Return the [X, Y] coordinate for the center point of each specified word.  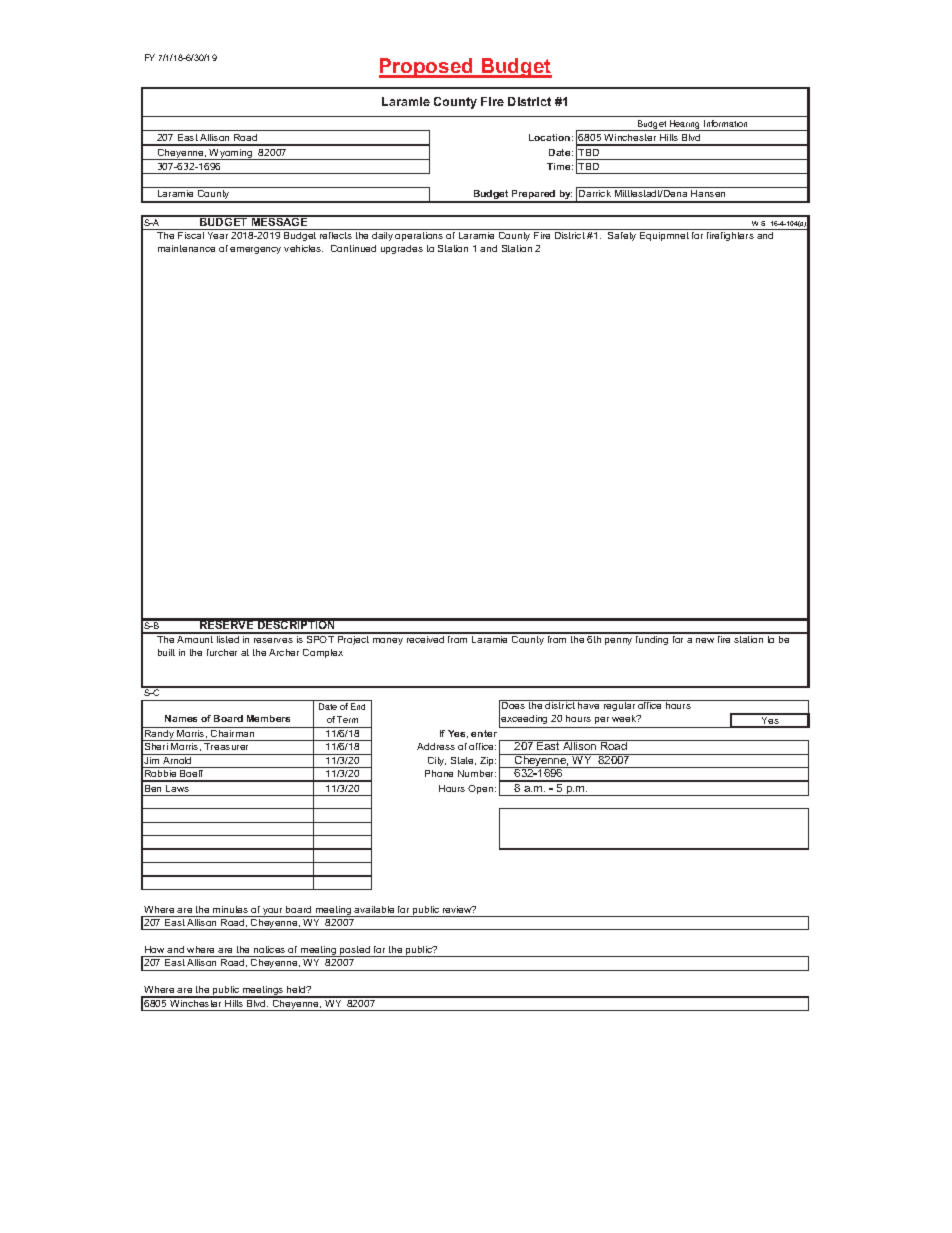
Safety [622, 236]
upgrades [402, 249]
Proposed [427, 68]
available [374, 909]
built [166, 652]
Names [181, 718]
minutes [230, 909]
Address [436, 746]
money [388, 641]
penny [618, 641]
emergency [255, 250]
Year [218, 235]
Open [482, 789]
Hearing [685, 125]
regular [620, 705]
